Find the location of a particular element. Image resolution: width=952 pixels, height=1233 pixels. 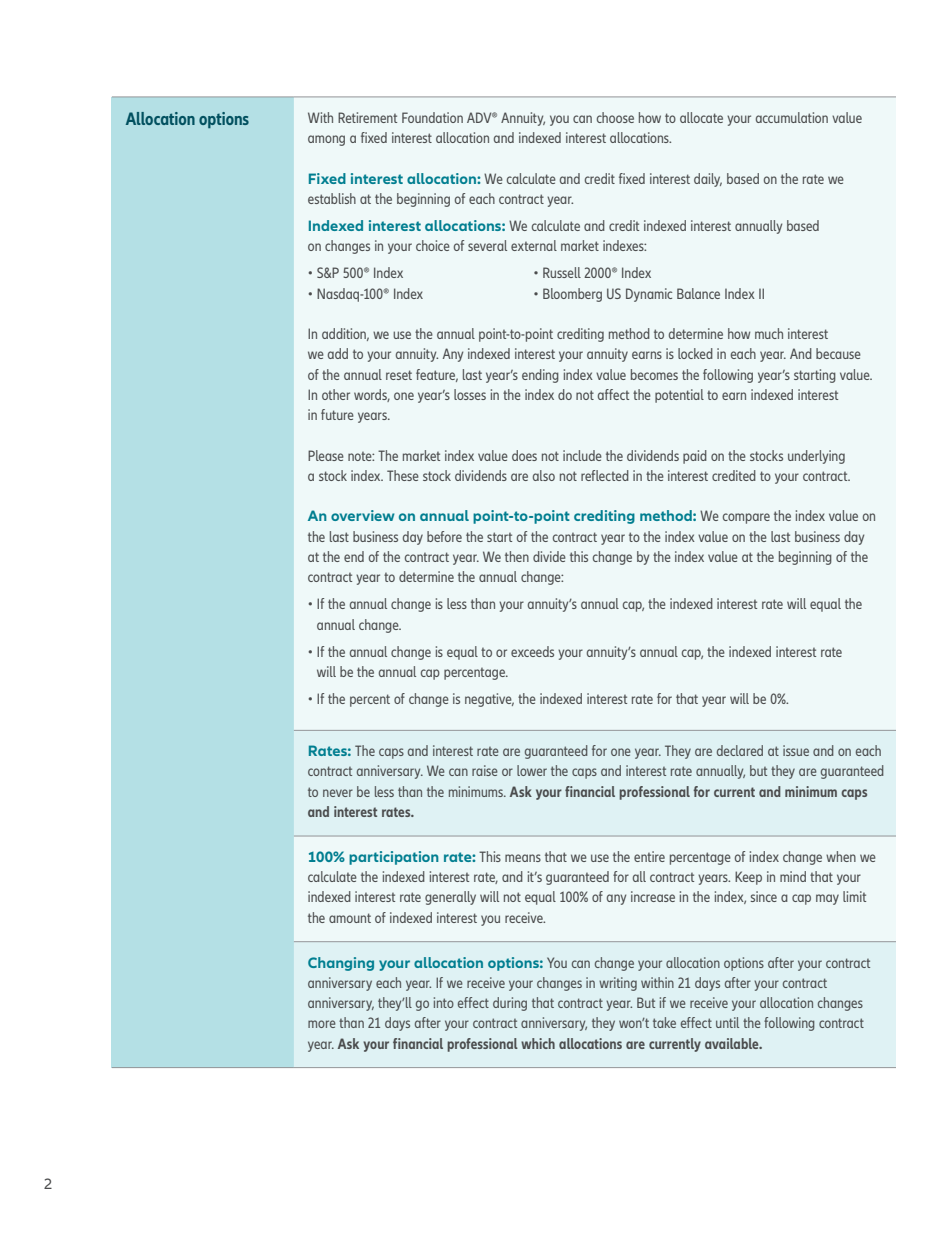

choose is located at coordinates (615, 117).
